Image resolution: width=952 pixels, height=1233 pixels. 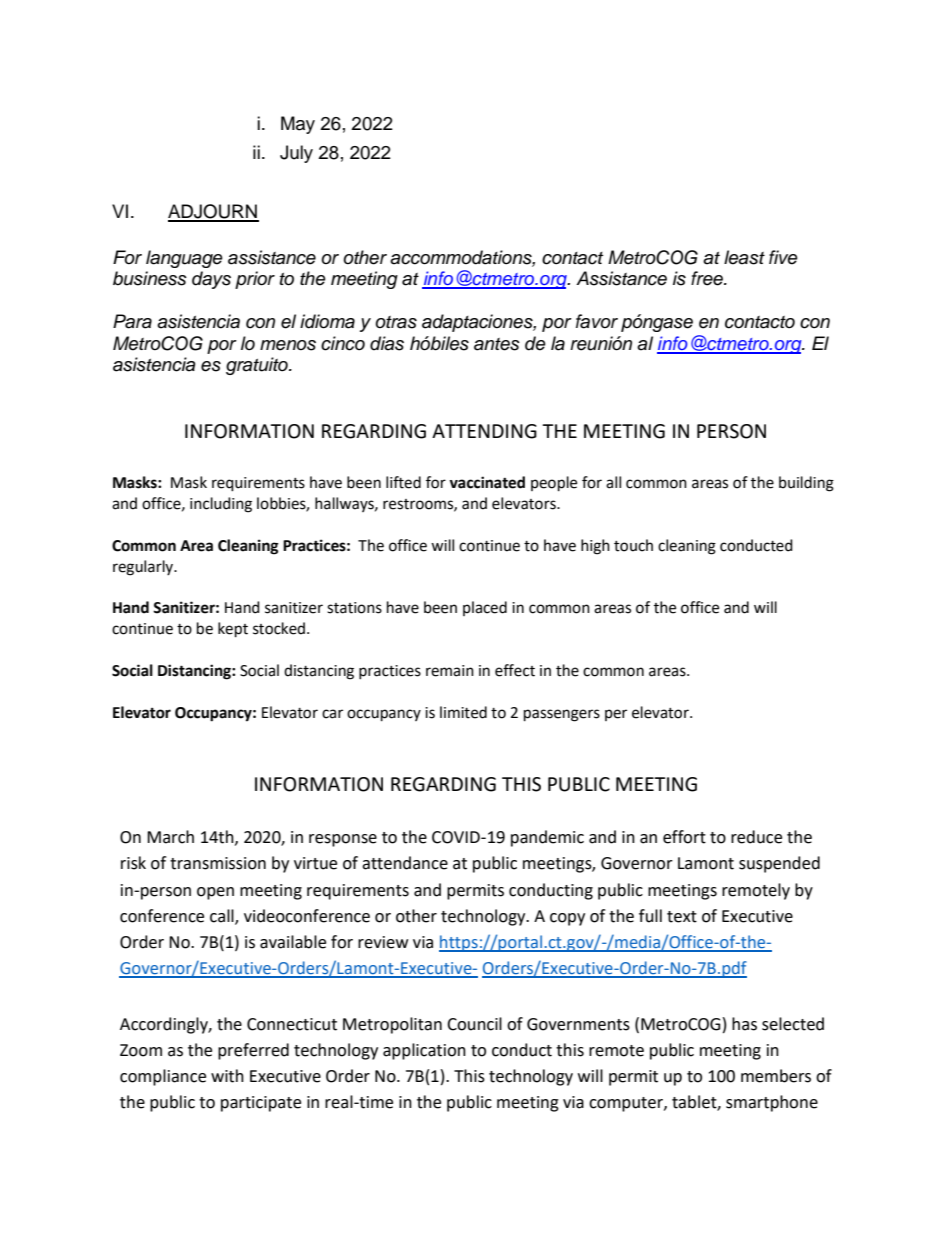 What do you see at coordinates (296, 154) in the screenshot?
I see `July` at bounding box center [296, 154].
